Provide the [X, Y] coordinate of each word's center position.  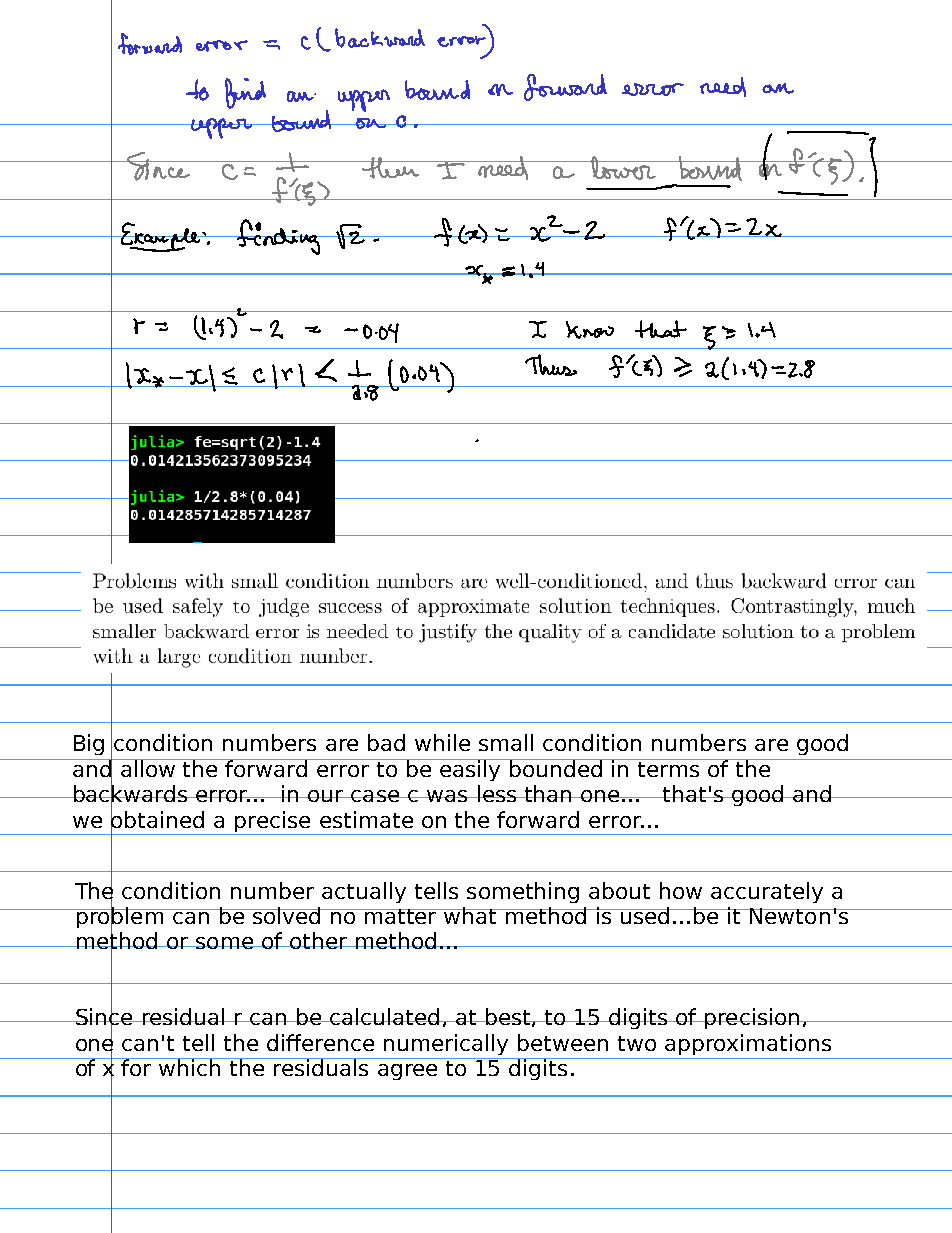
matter [401, 916]
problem [119, 918]
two [637, 1043]
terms [669, 768]
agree [407, 1072]
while [442, 742]
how [681, 890]
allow [148, 768]
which [190, 1067]
